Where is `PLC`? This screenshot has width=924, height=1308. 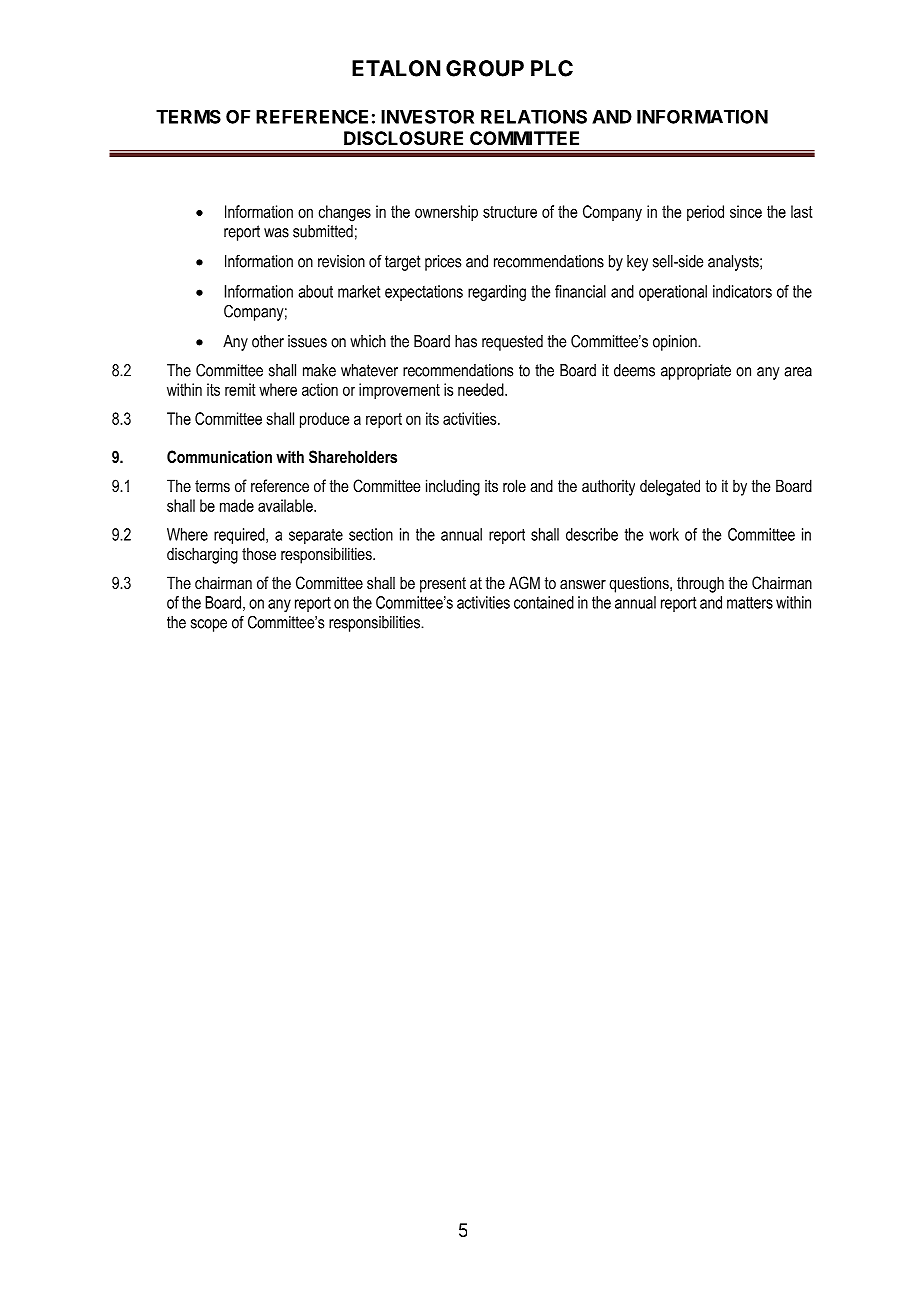
PLC is located at coordinates (552, 68).
